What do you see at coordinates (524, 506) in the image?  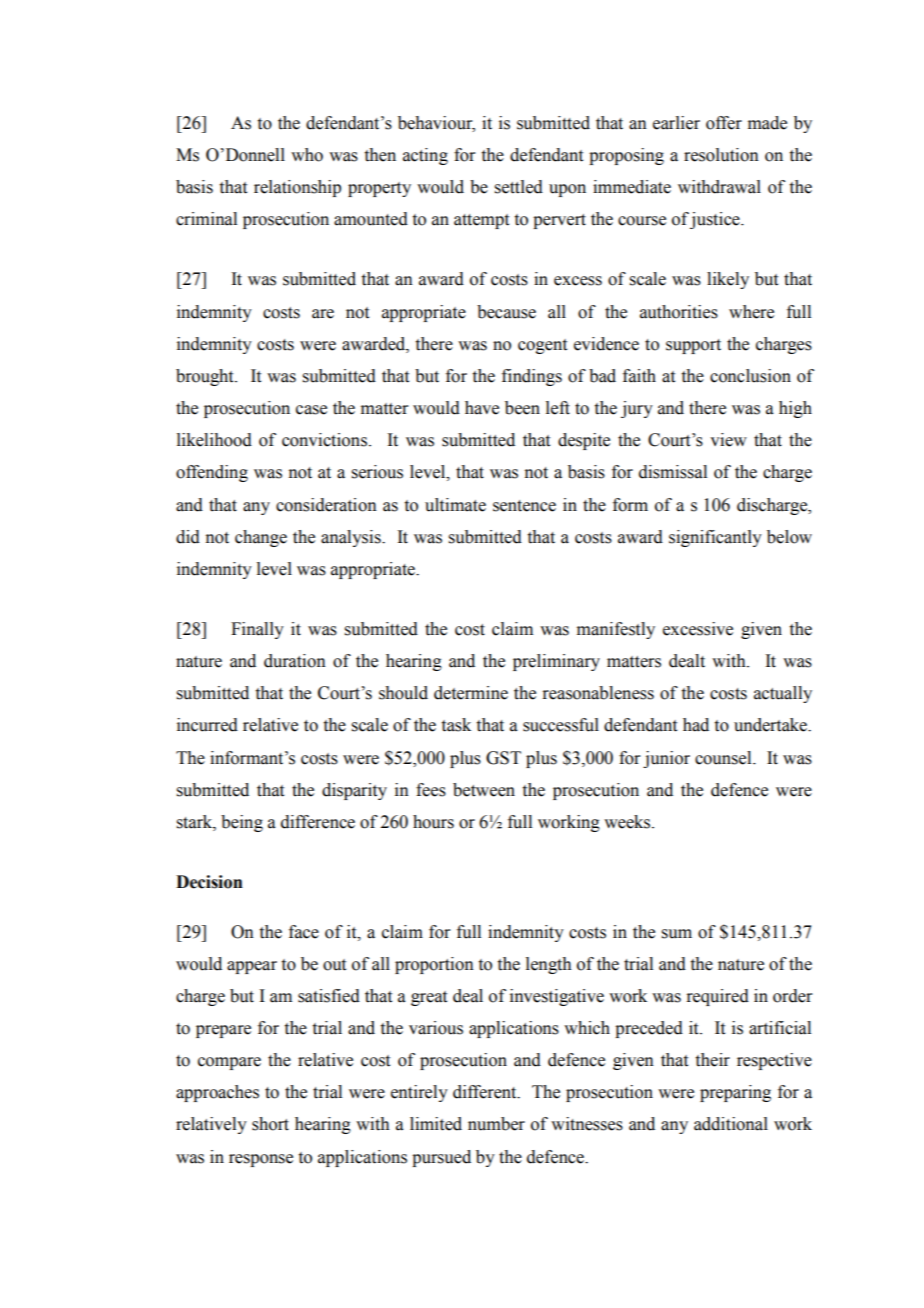 I see `sentence` at bounding box center [524, 506].
